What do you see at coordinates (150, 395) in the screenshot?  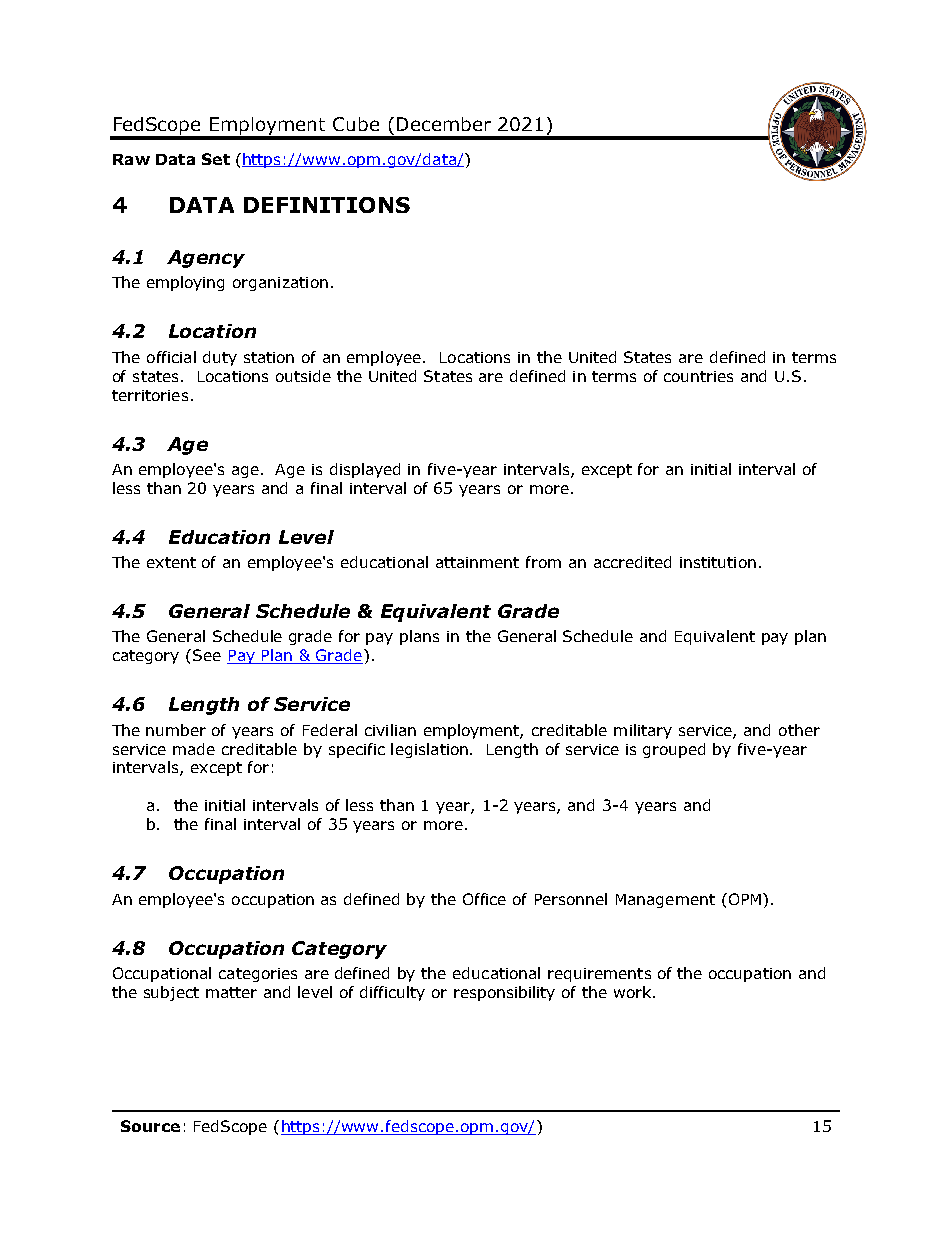 I see `territories` at bounding box center [150, 395].
